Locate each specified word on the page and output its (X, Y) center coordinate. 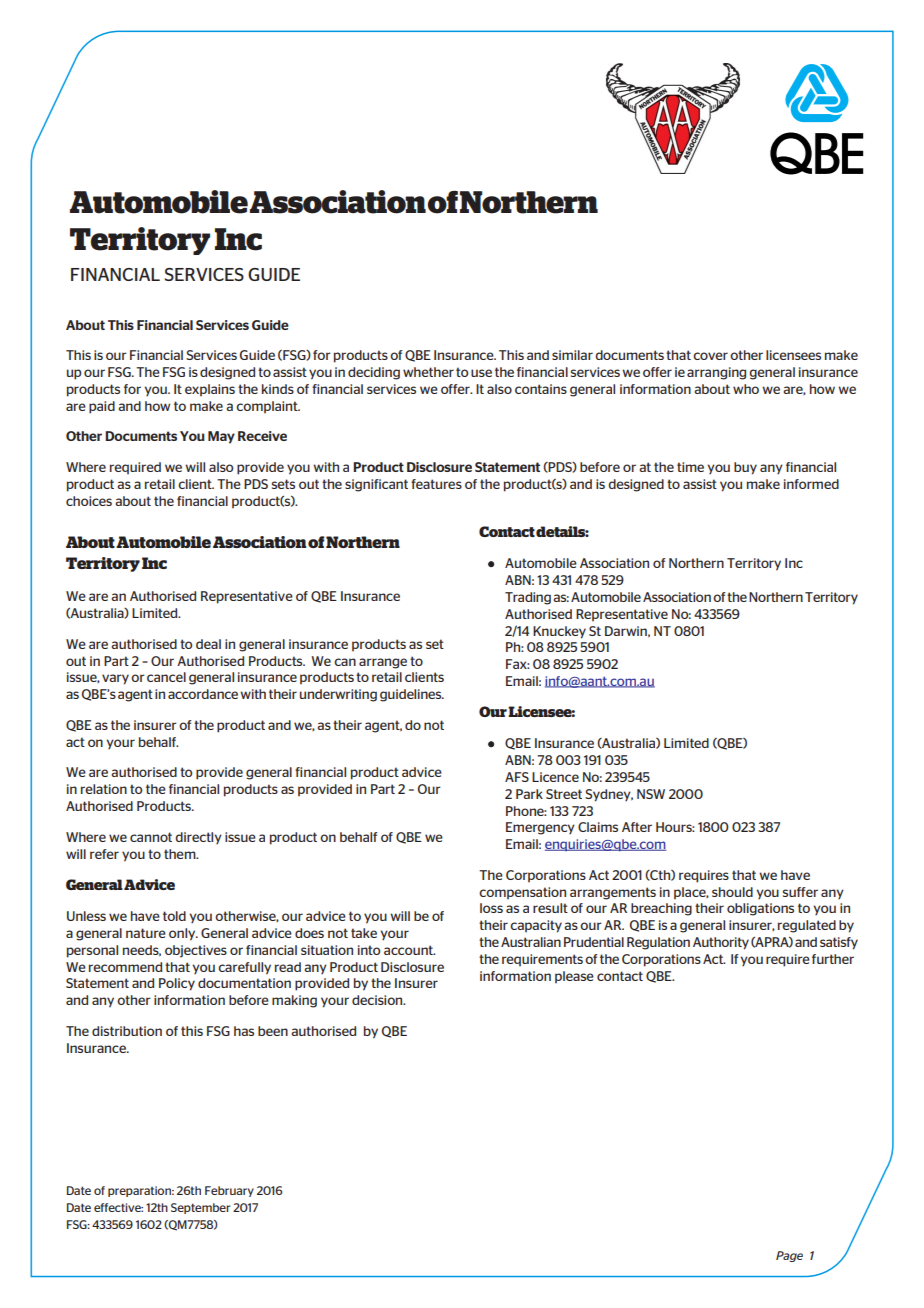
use (481, 373)
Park (529, 794)
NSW (651, 794)
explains (210, 390)
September (200, 1208)
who (746, 389)
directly (198, 838)
